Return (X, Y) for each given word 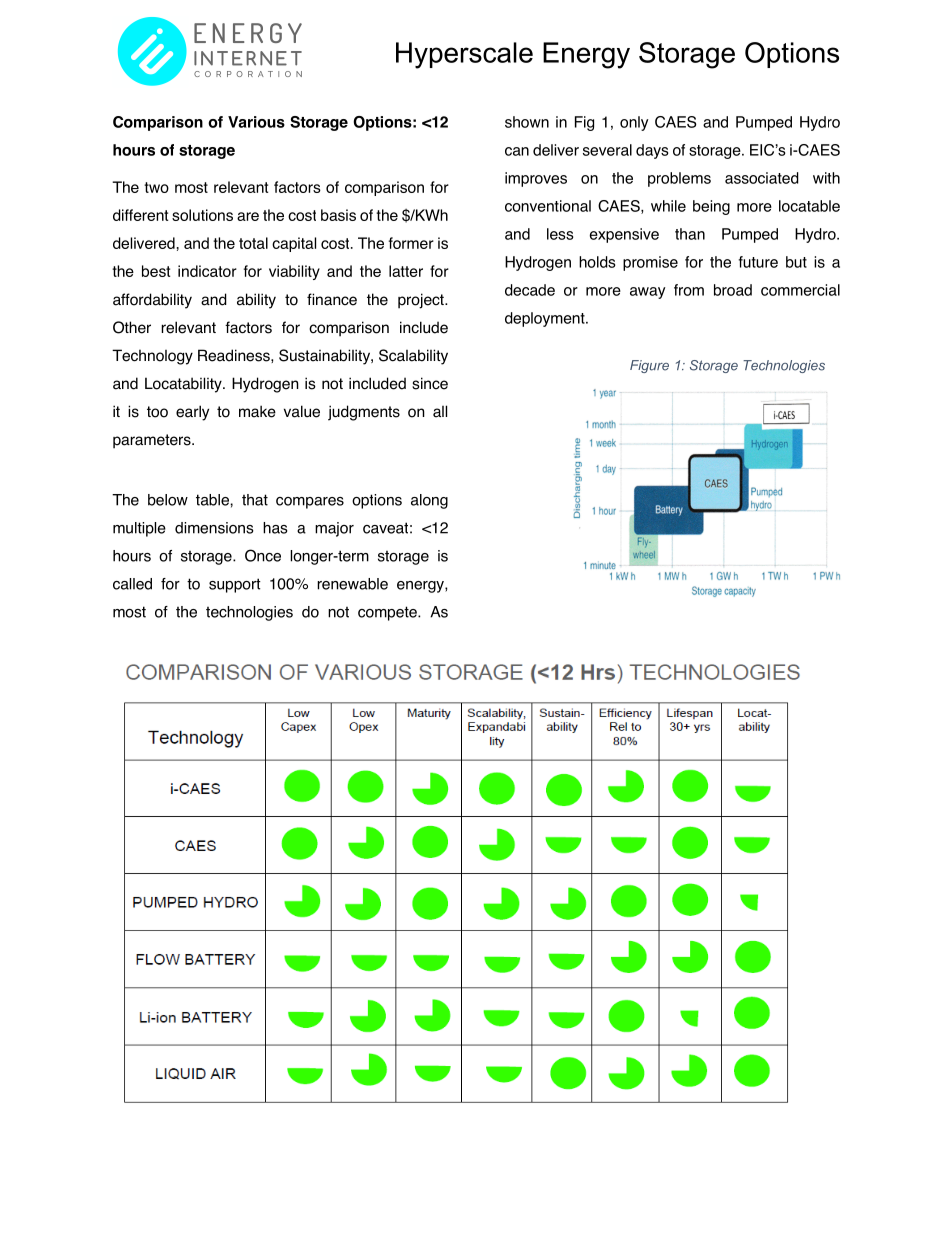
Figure (649, 366)
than (690, 234)
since (430, 383)
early (192, 413)
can (517, 151)
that (255, 500)
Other (132, 327)
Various (256, 122)
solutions (202, 215)
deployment (546, 319)
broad (733, 290)
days (652, 151)
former (411, 243)
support (235, 585)
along (429, 501)
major (334, 529)
